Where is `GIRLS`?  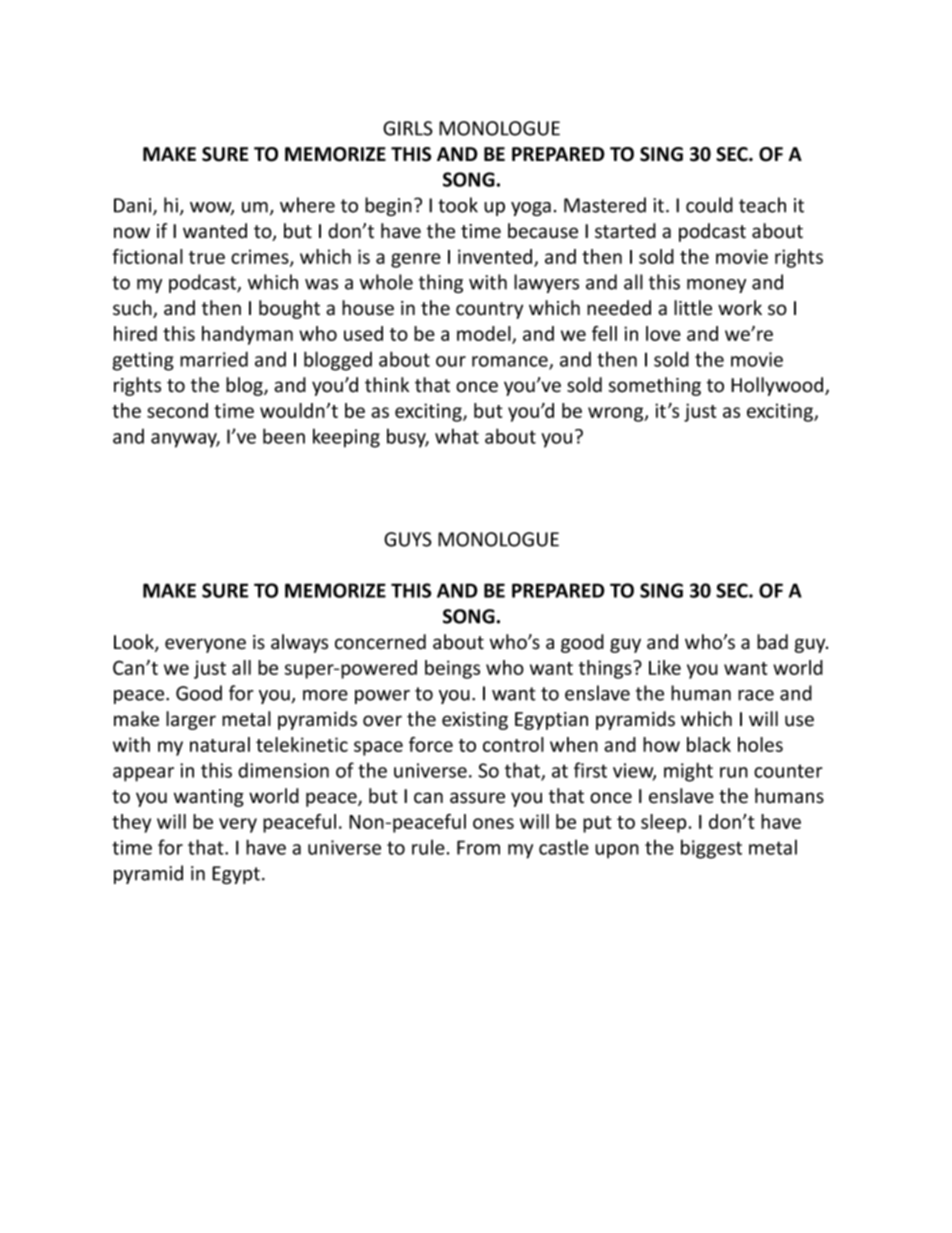 GIRLS is located at coordinates (408, 128).
